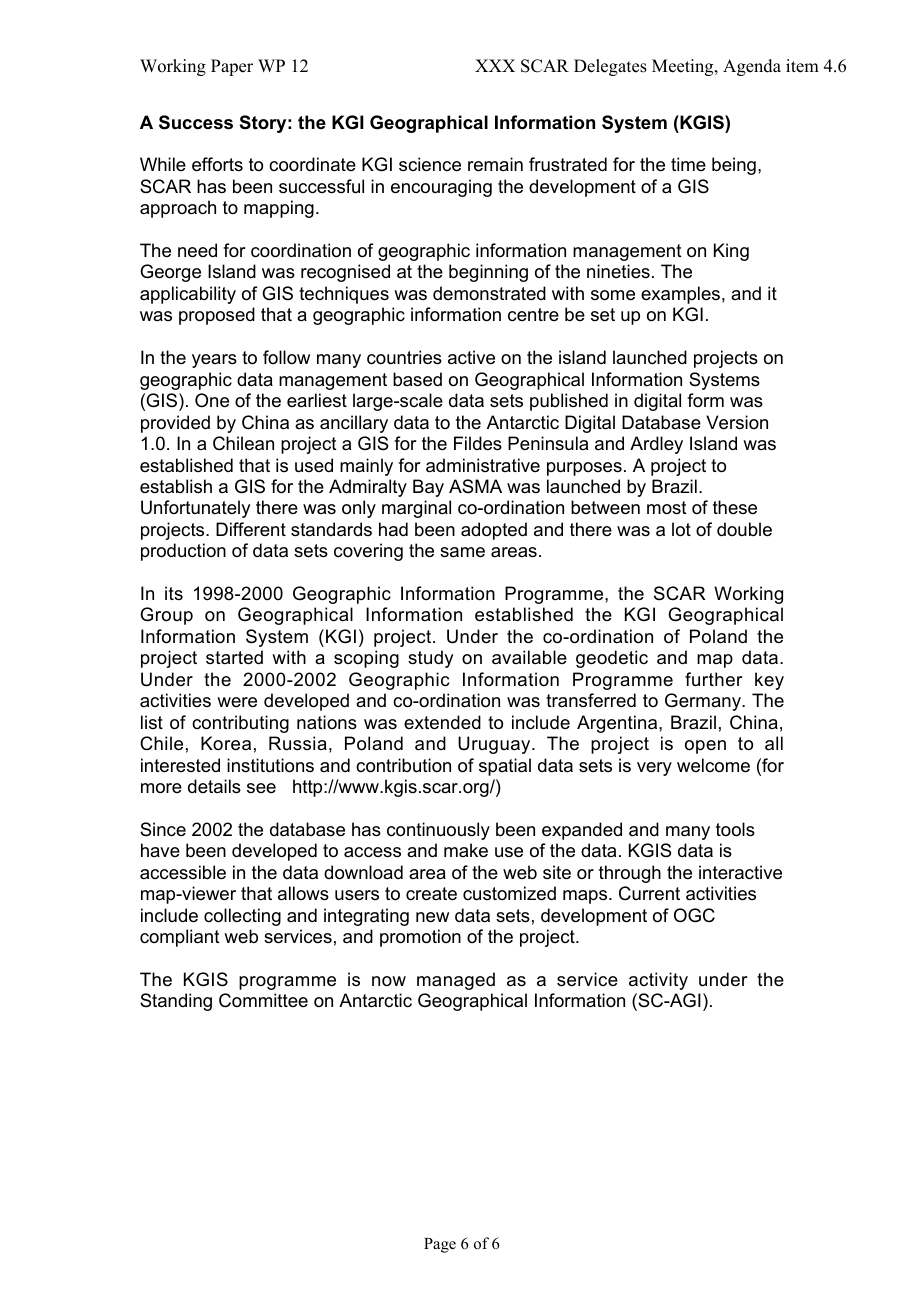  I want to click on XXX, so click(495, 65).
